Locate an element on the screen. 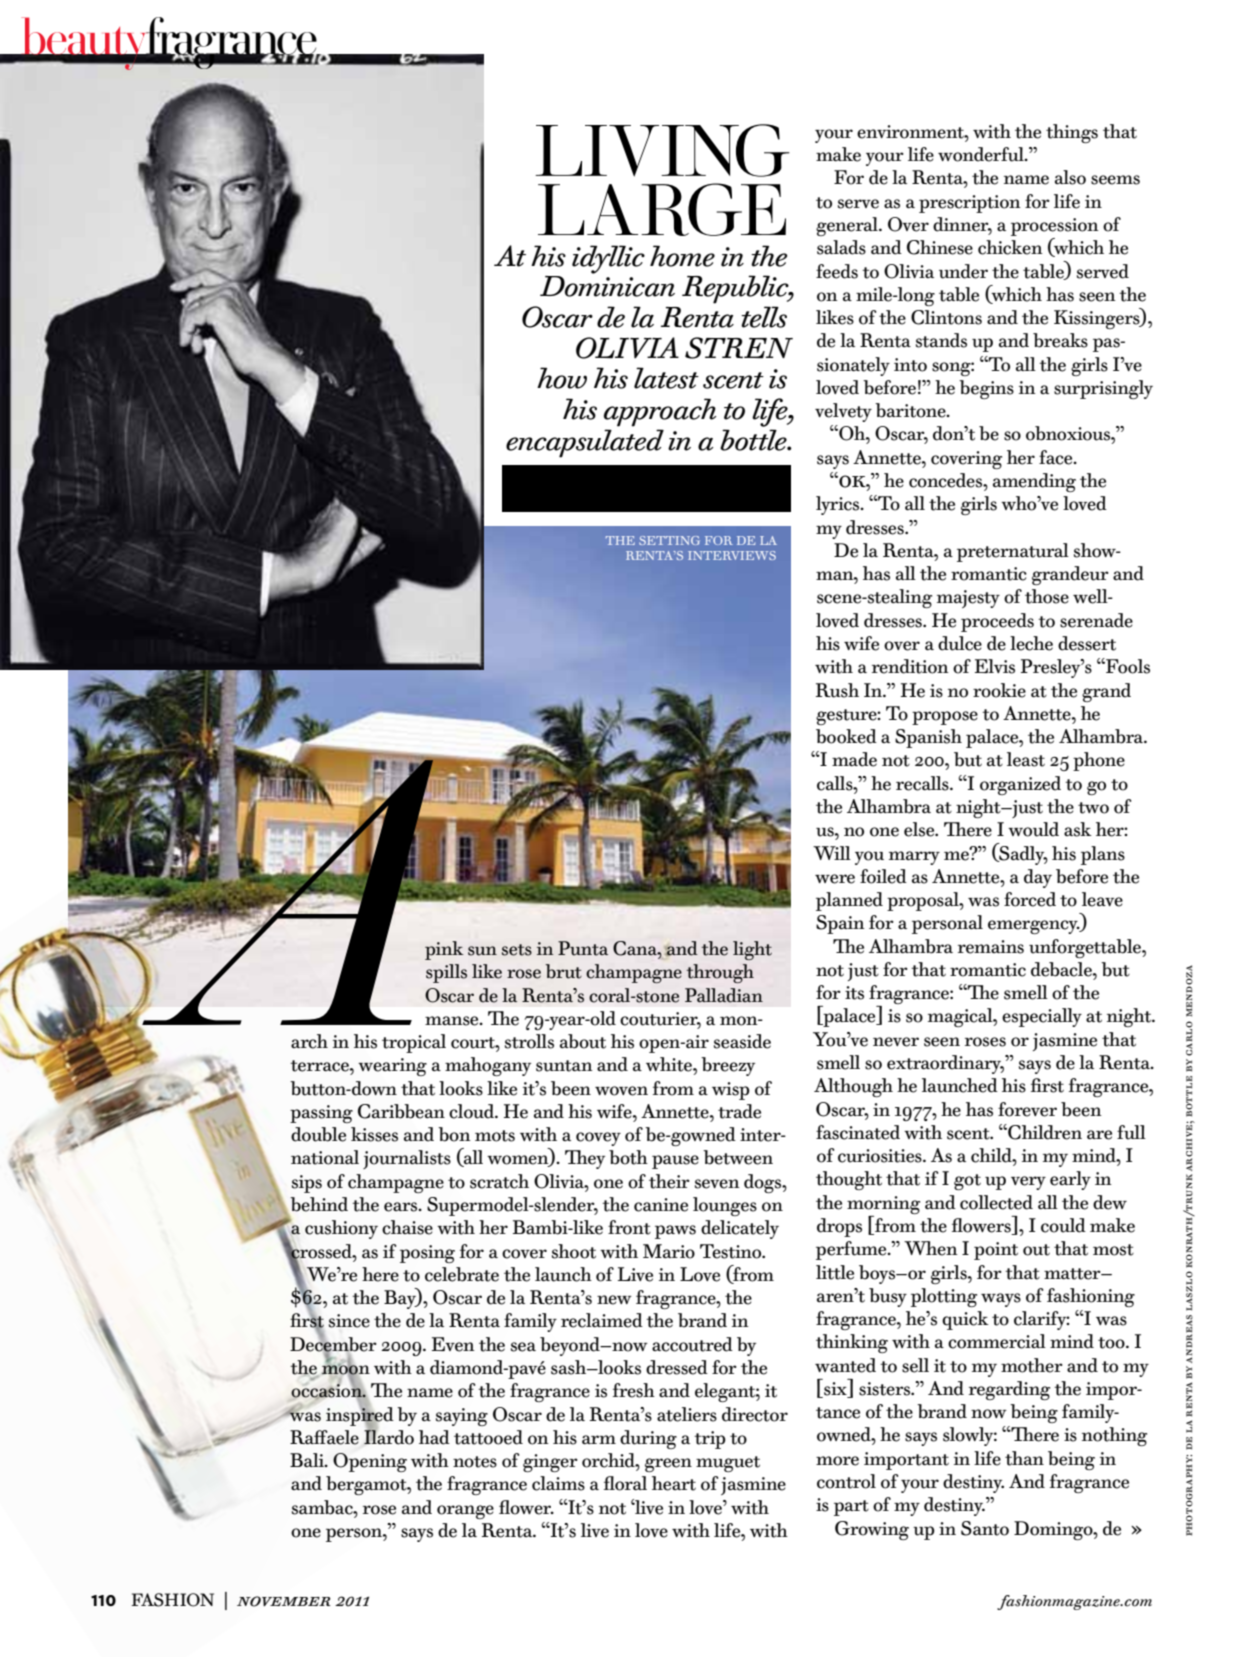 The height and width of the screenshot is (1657, 1257). living is located at coordinates (662, 150).
